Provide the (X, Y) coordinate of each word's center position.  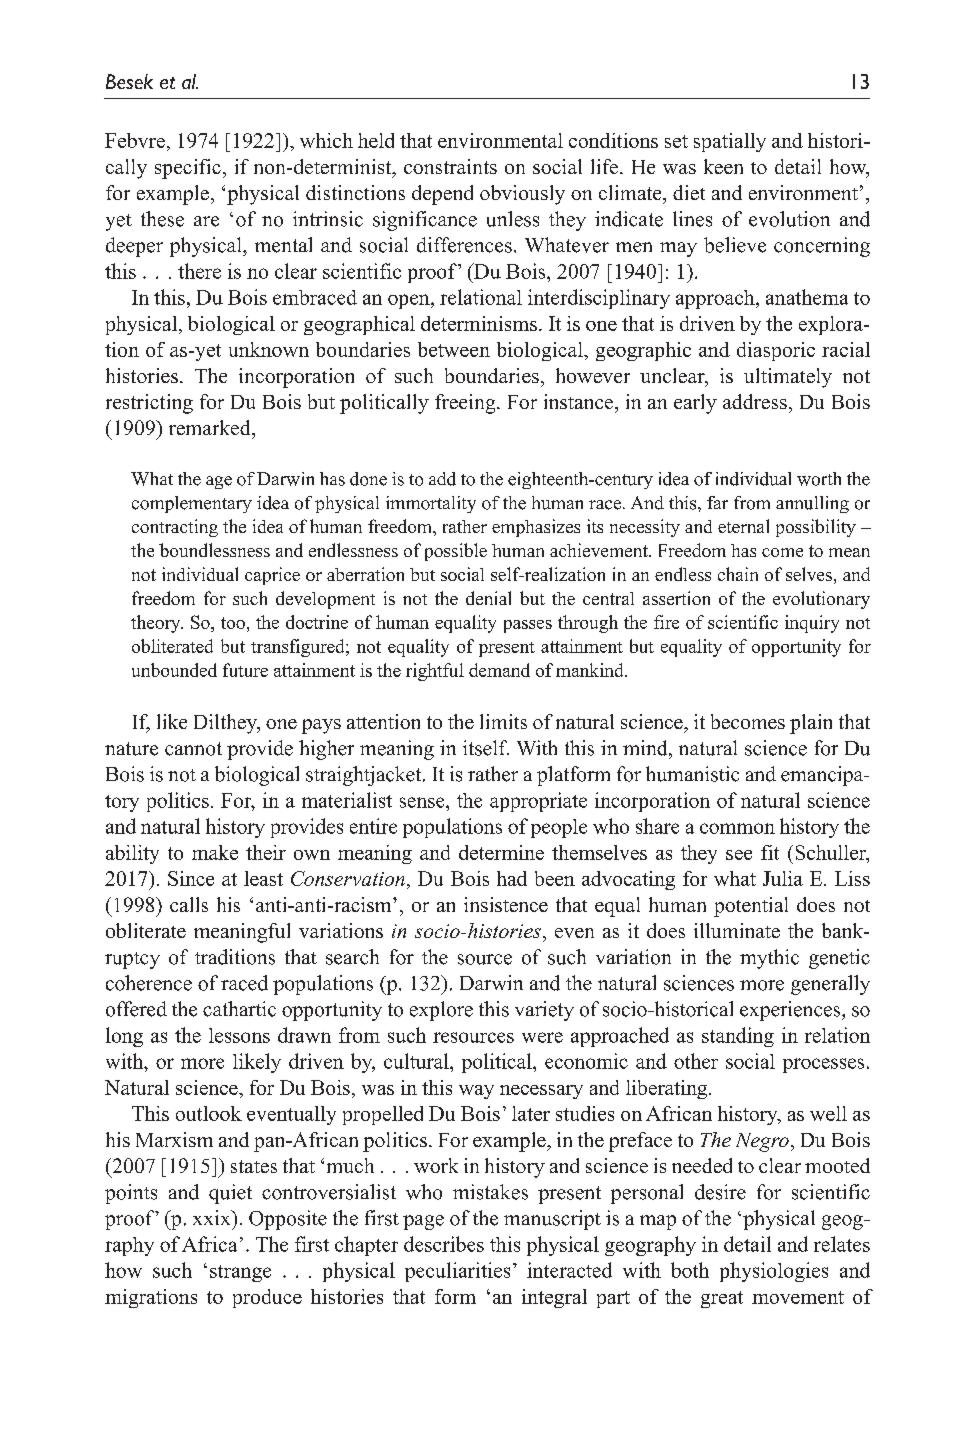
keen (723, 166)
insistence (506, 904)
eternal (743, 526)
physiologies (774, 1272)
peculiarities (457, 1272)
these (162, 219)
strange (240, 1273)
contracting (175, 528)
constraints (450, 166)
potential (751, 907)
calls (189, 904)
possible (456, 552)
